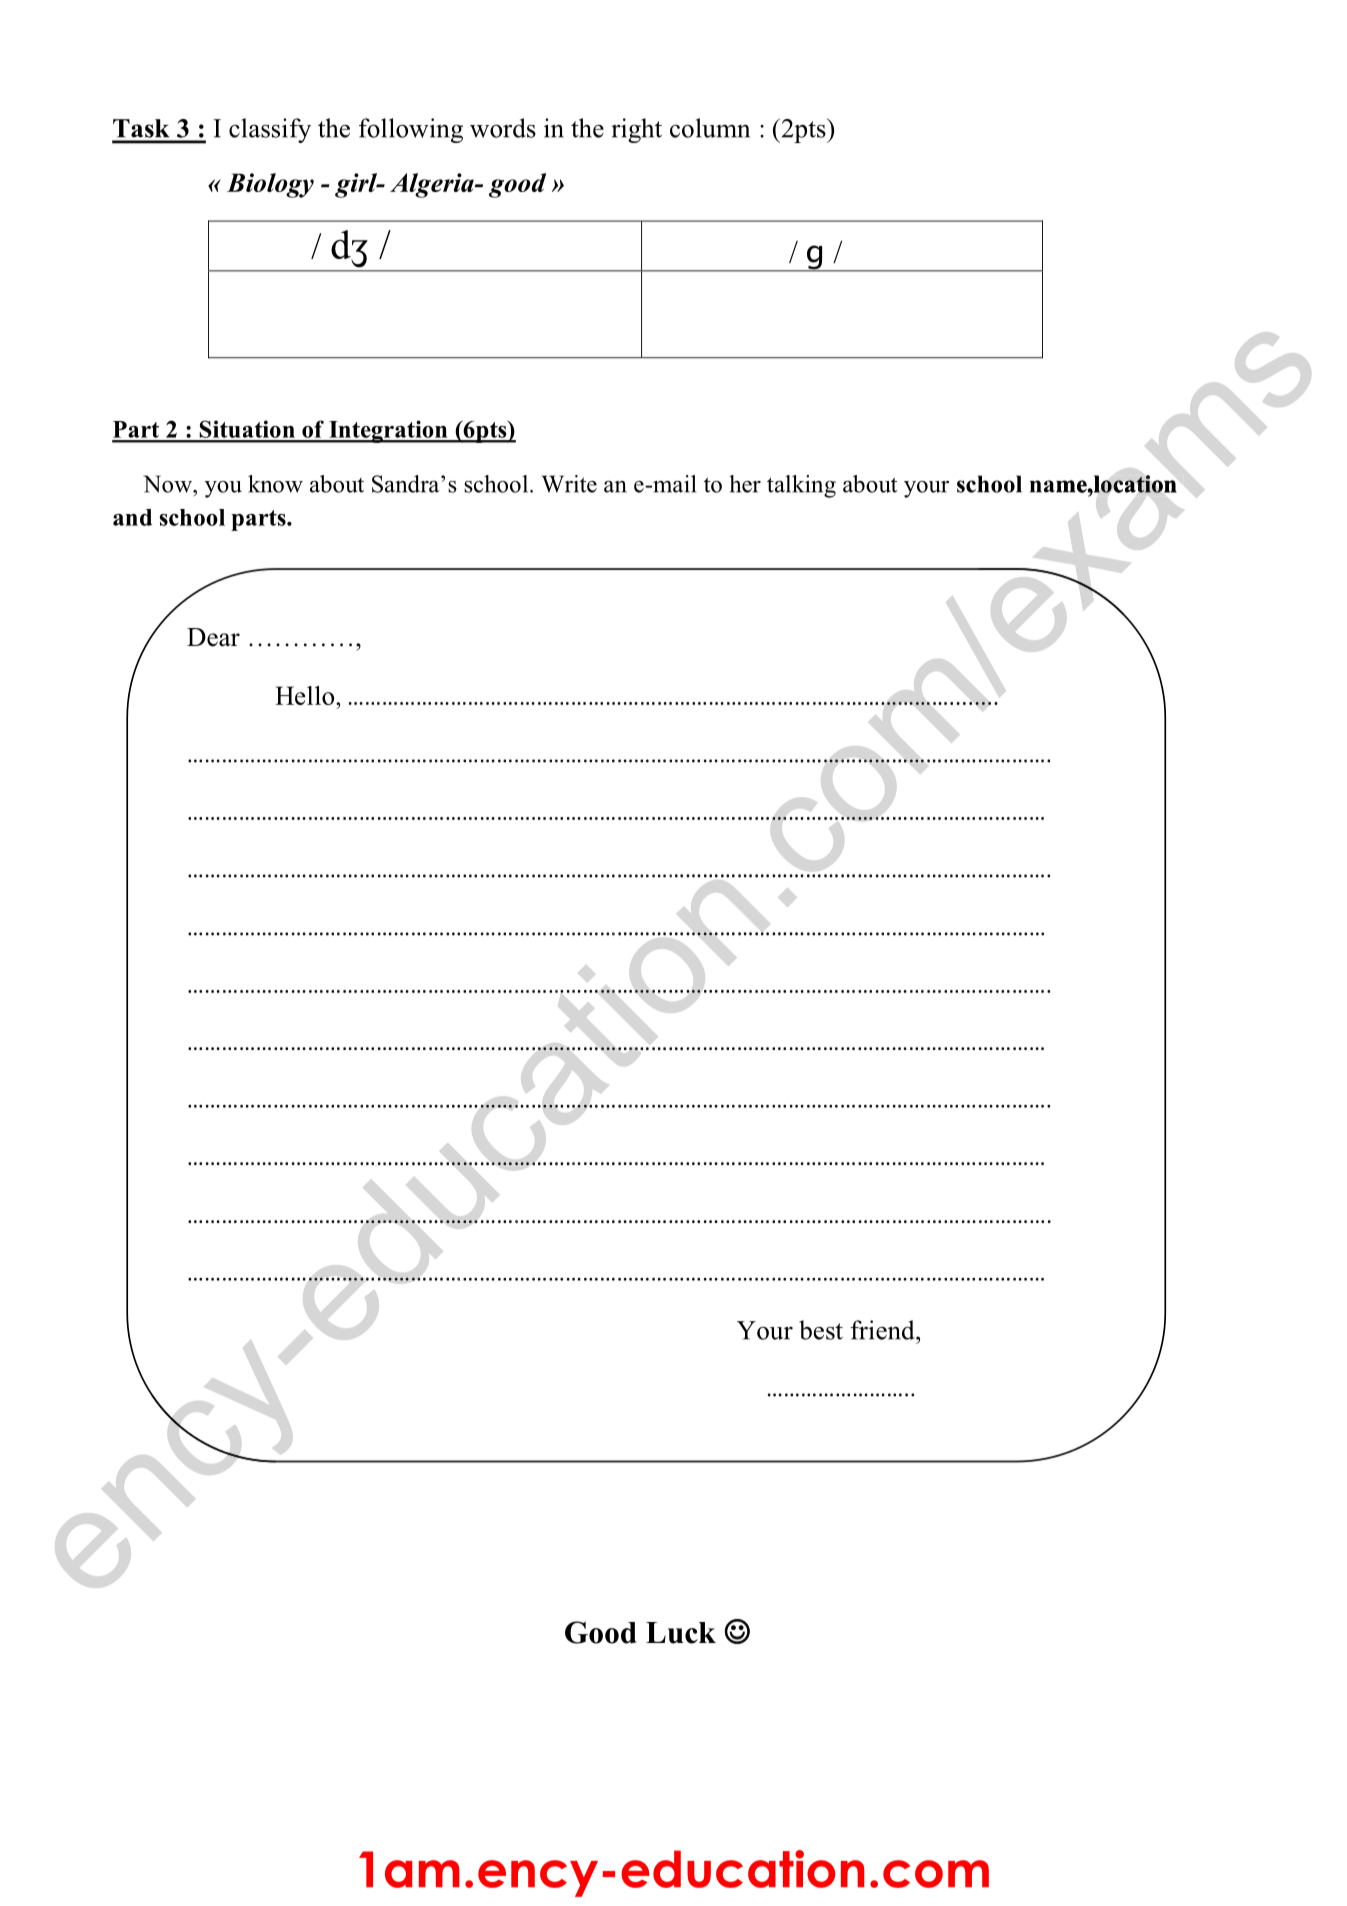 The width and height of the screenshot is (1347, 1906). I want to click on classify, so click(270, 130).
